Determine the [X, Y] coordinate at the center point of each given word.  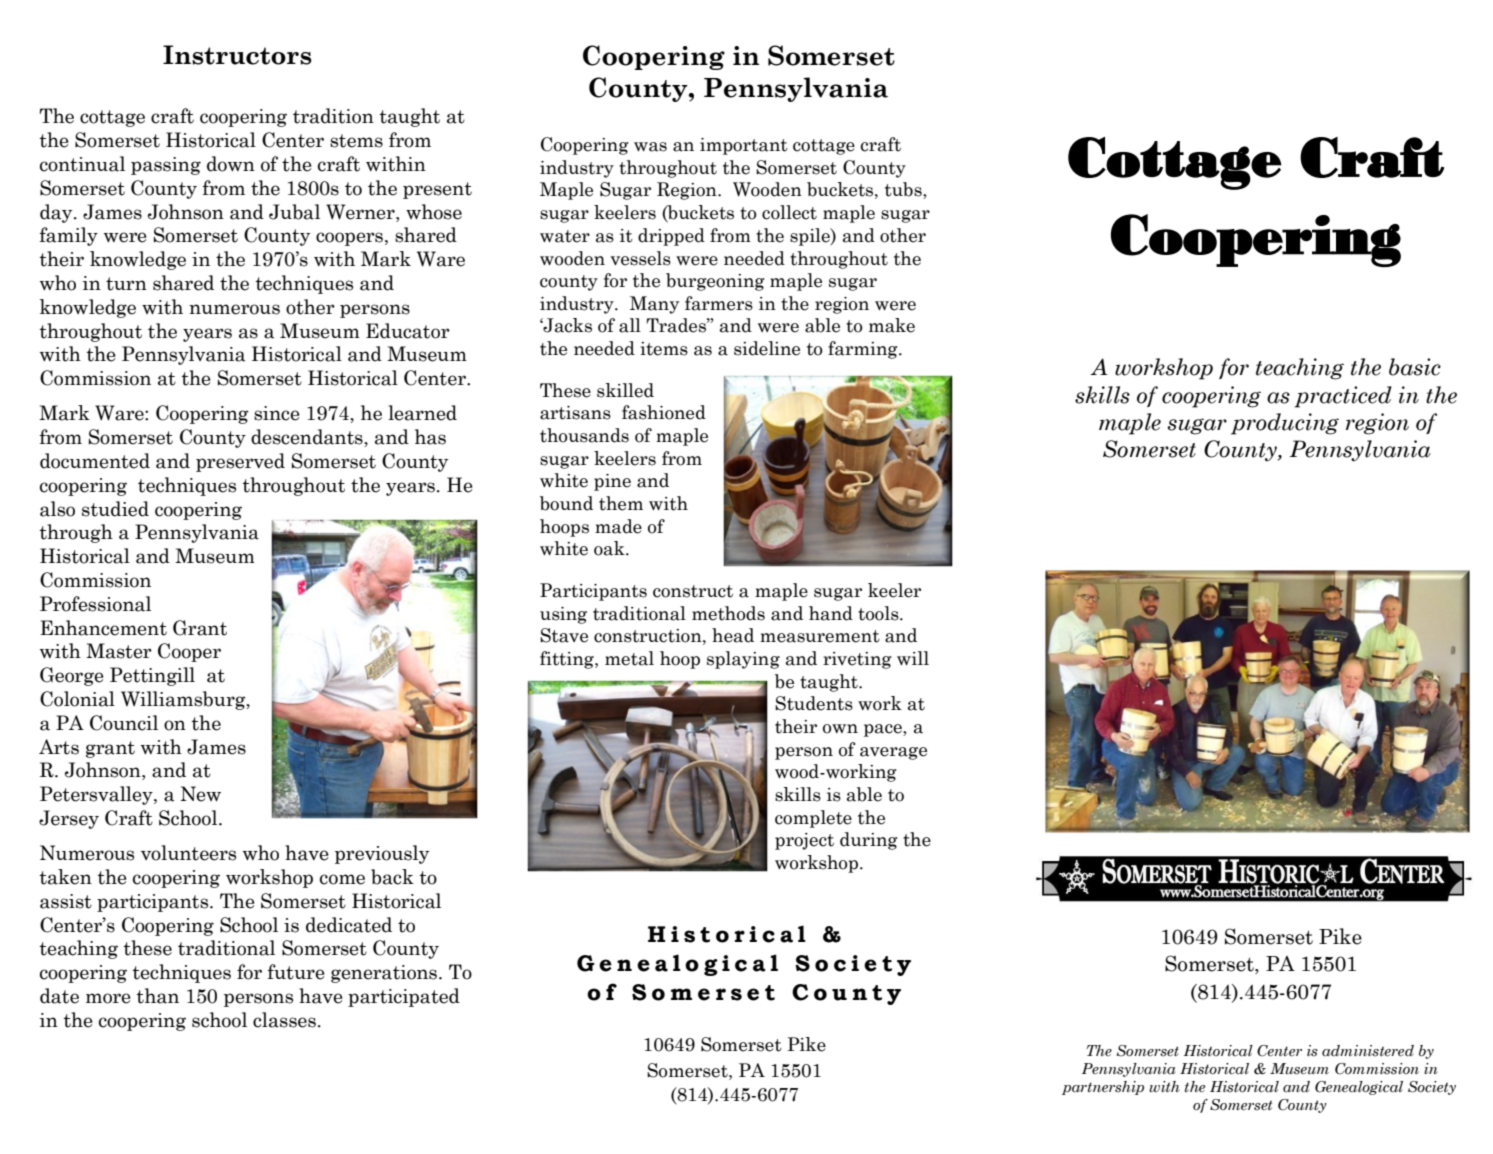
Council [124, 723]
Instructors [237, 55]
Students [814, 703]
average [893, 753]
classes [284, 1020]
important [744, 146]
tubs [904, 190]
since [277, 413]
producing [1285, 424]
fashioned [664, 412]
